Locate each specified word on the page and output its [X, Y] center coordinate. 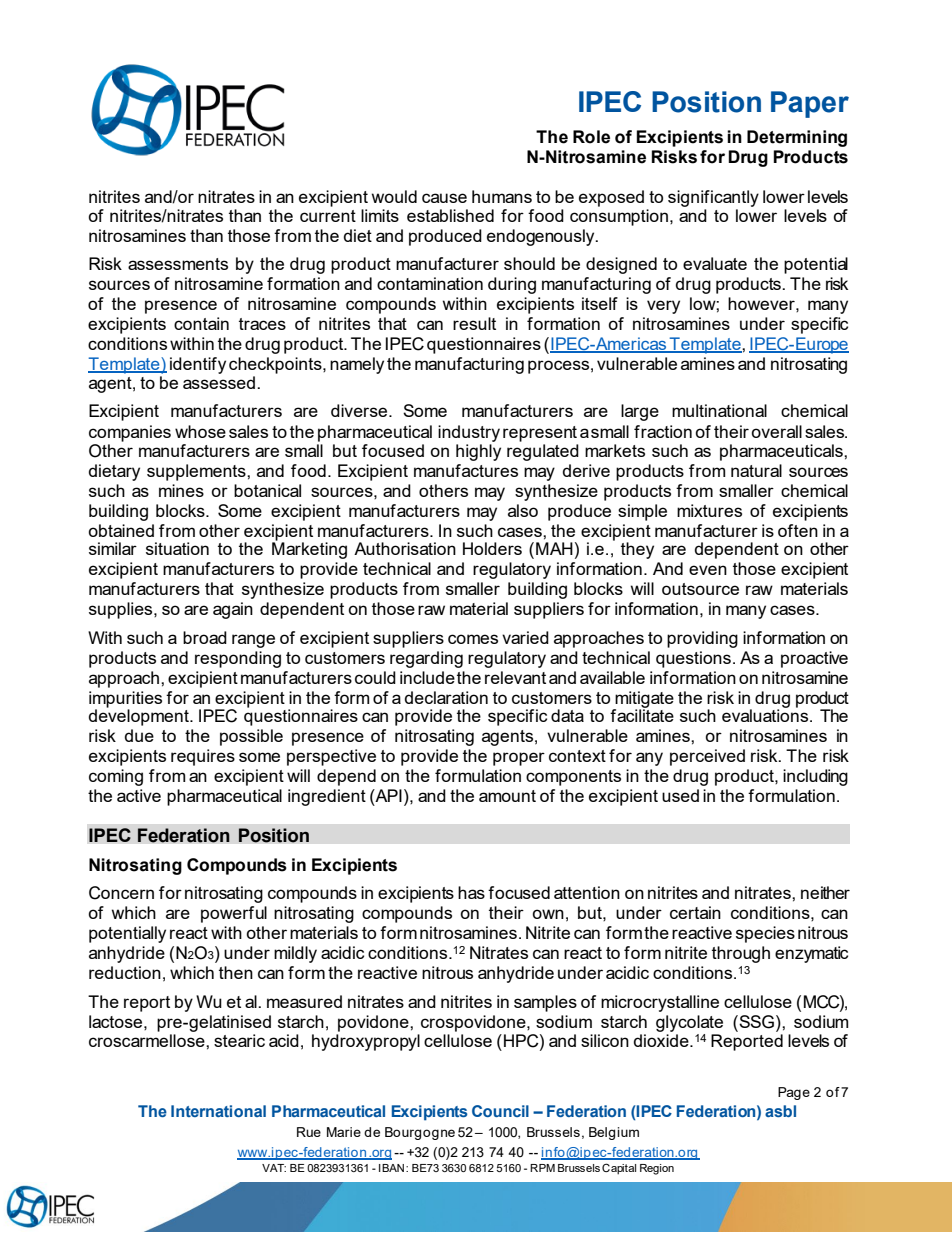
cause [444, 198]
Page [794, 1093]
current [328, 216]
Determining [797, 138]
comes [473, 639]
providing [702, 639]
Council [500, 1111]
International [218, 1111]
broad [205, 637]
